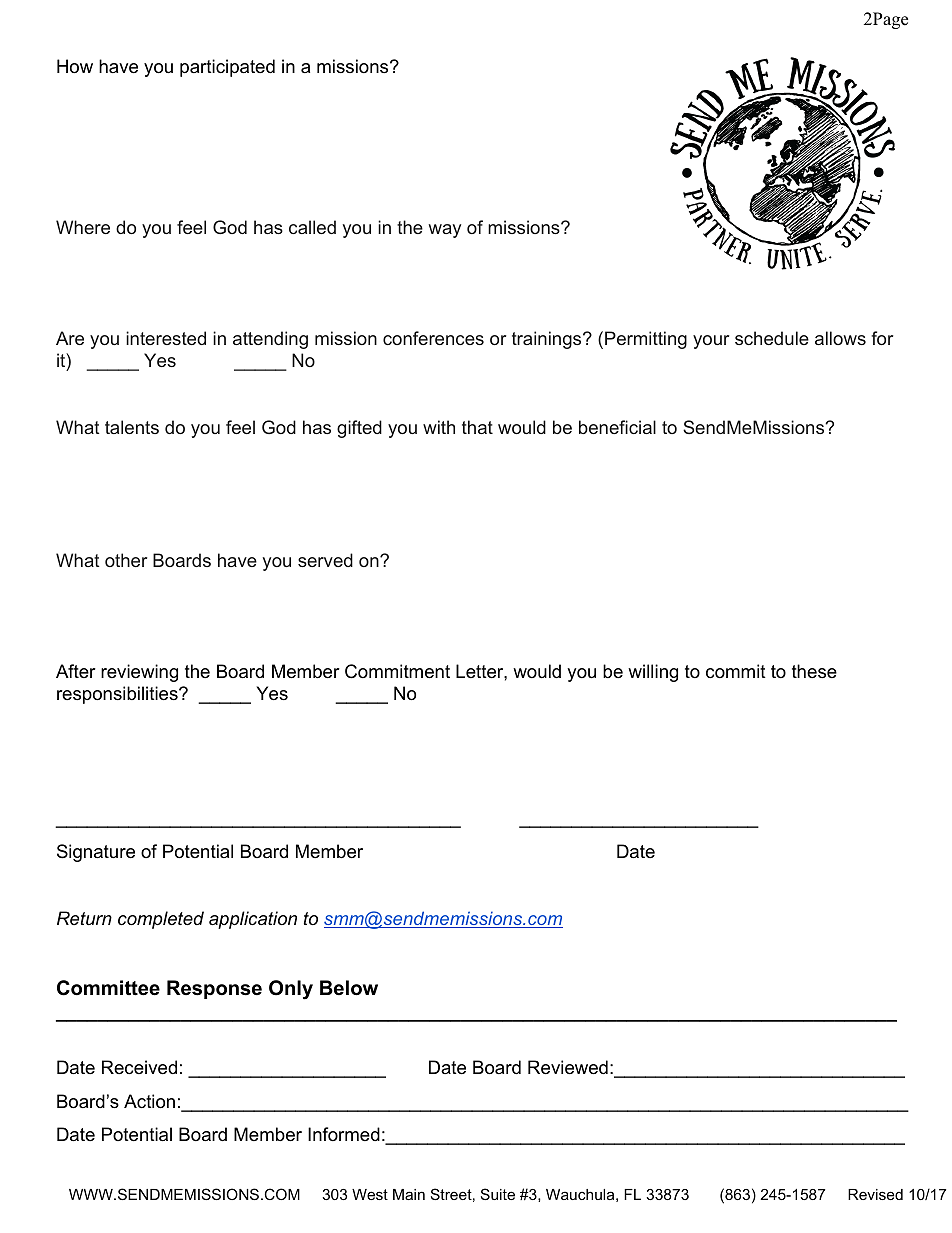  I want to click on talents, so click(132, 427).
